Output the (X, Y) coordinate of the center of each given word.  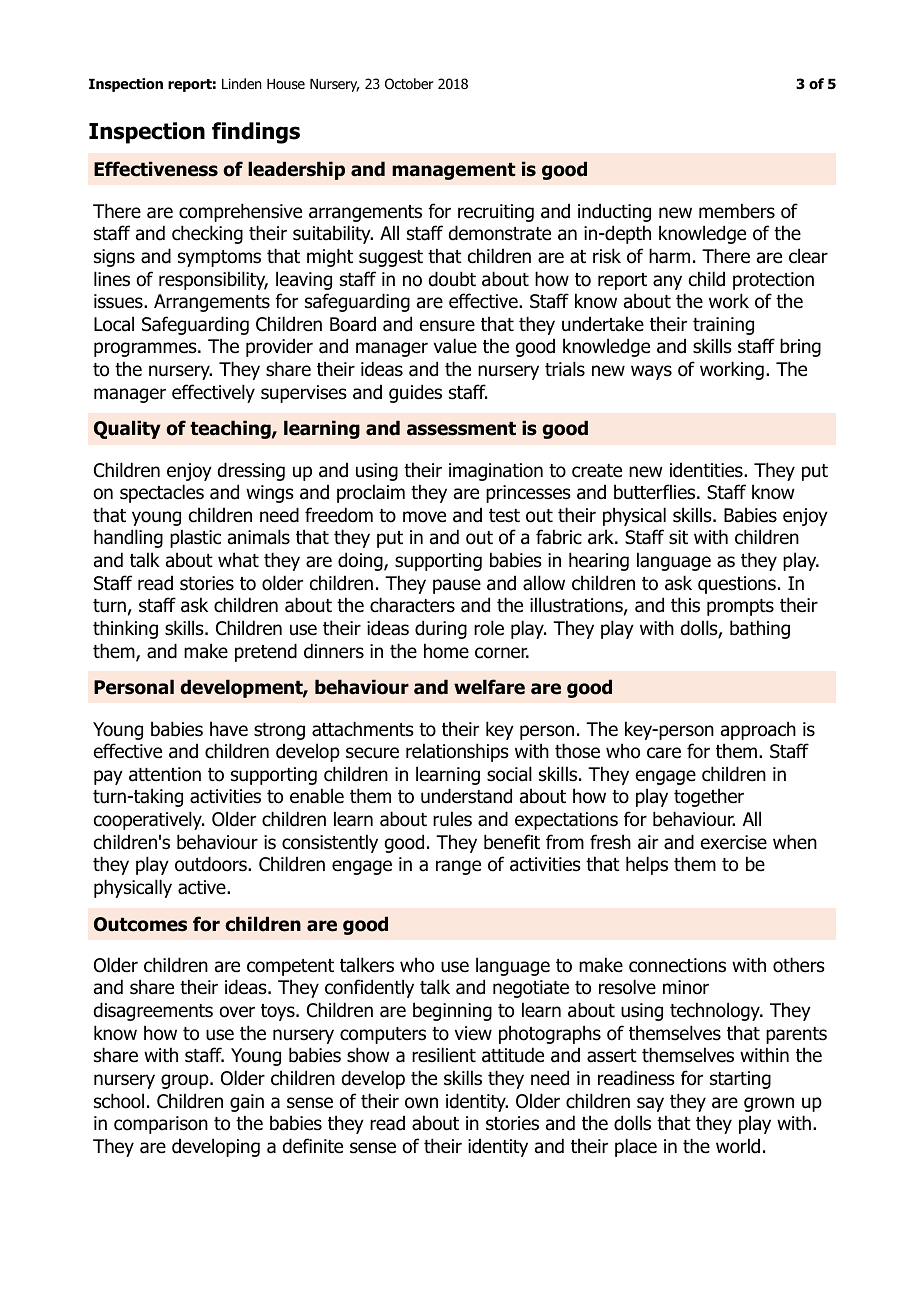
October (409, 84)
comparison (161, 1125)
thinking (125, 629)
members (737, 211)
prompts (740, 607)
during (441, 629)
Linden (242, 83)
